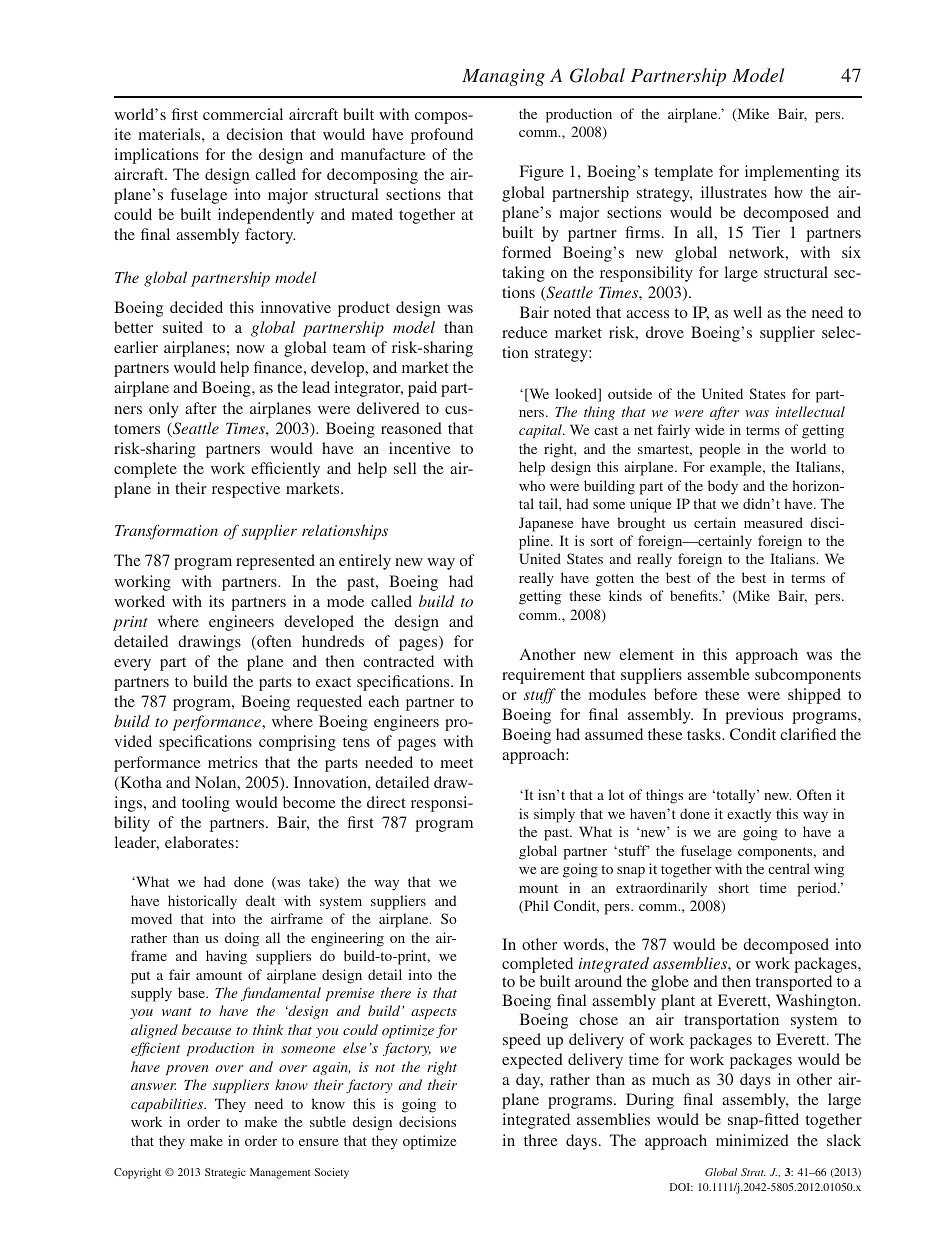  What do you see at coordinates (810, 411) in the page?
I see `intellectual` at bounding box center [810, 411].
